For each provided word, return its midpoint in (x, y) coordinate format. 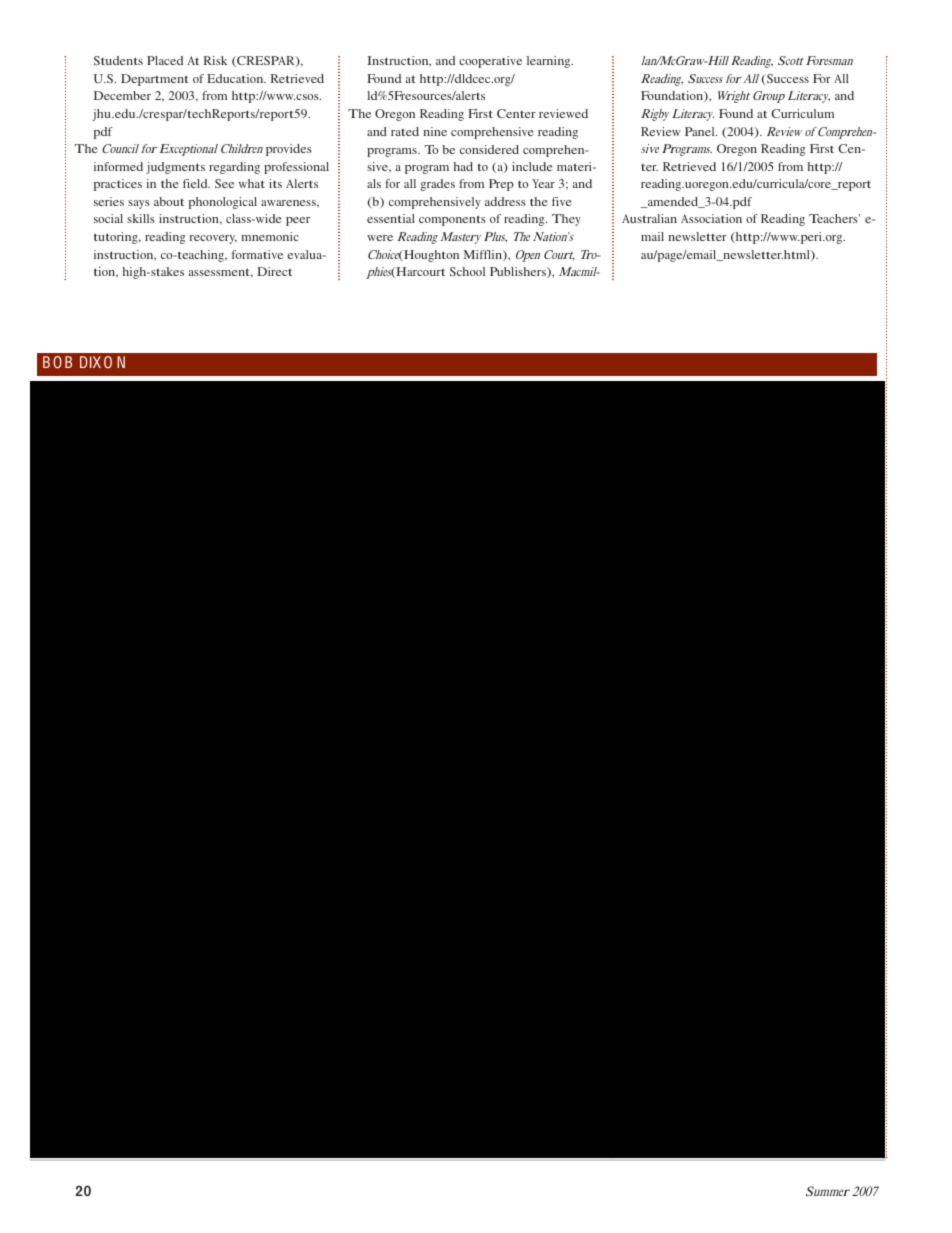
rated (405, 131)
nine (435, 131)
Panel (701, 131)
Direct (274, 271)
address (505, 201)
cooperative (490, 62)
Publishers (519, 272)
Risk (216, 60)
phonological (223, 203)
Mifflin (484, 255)
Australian (649, 218)
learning (550, 62)
